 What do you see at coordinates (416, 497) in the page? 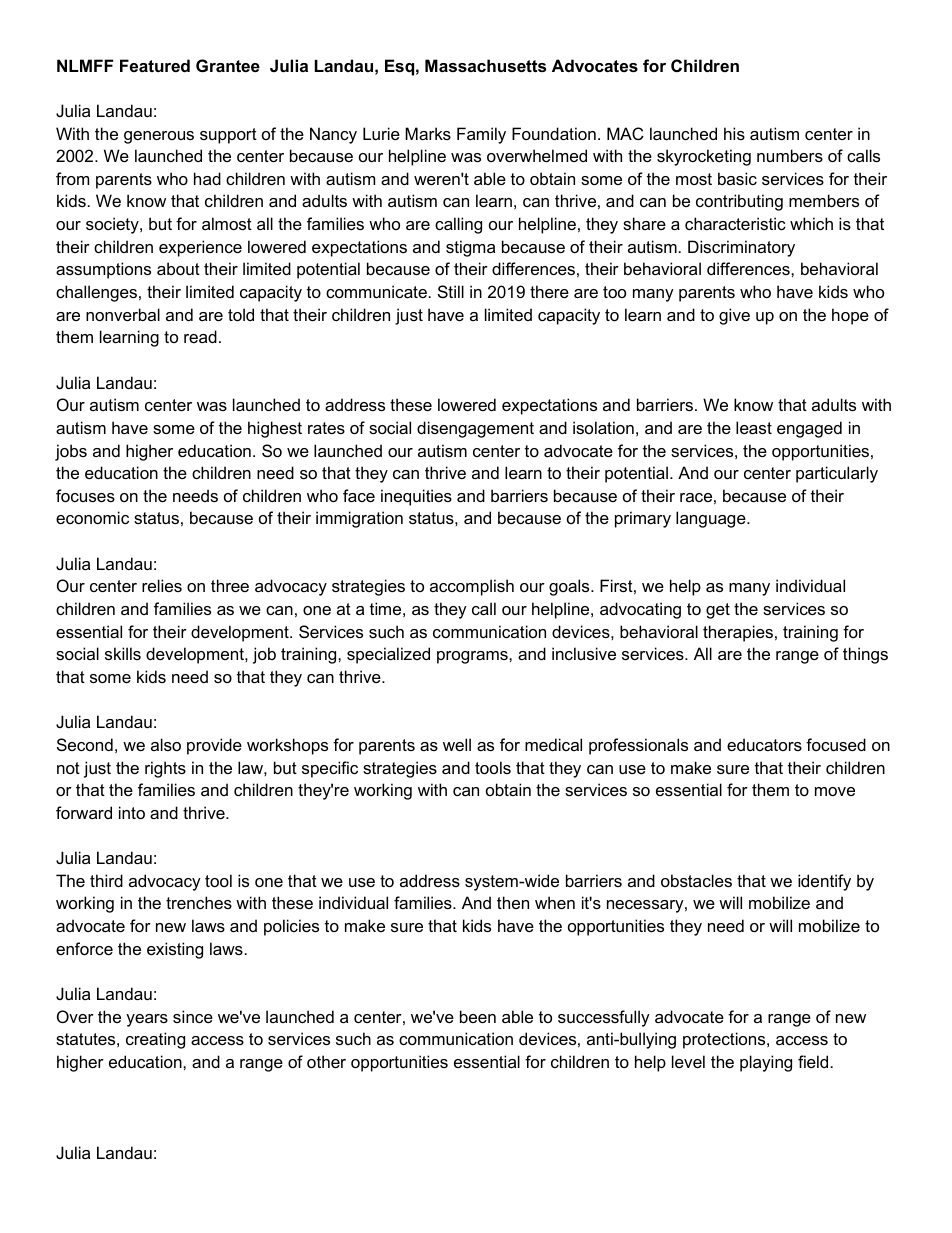
I see `inequities` at bounding box center [416, 497].
